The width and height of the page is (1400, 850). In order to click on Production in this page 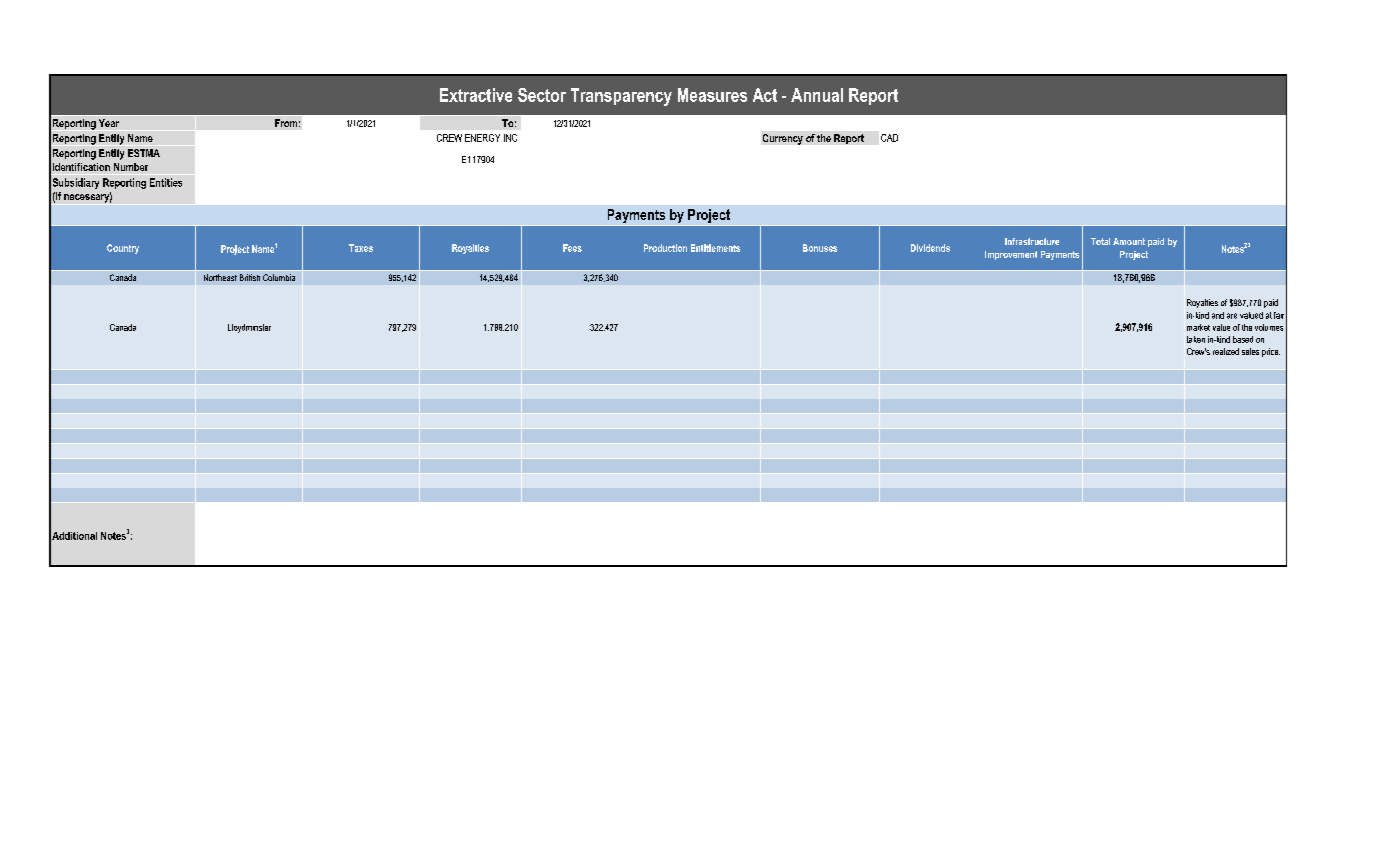, I will do `click(665, 248)`.
